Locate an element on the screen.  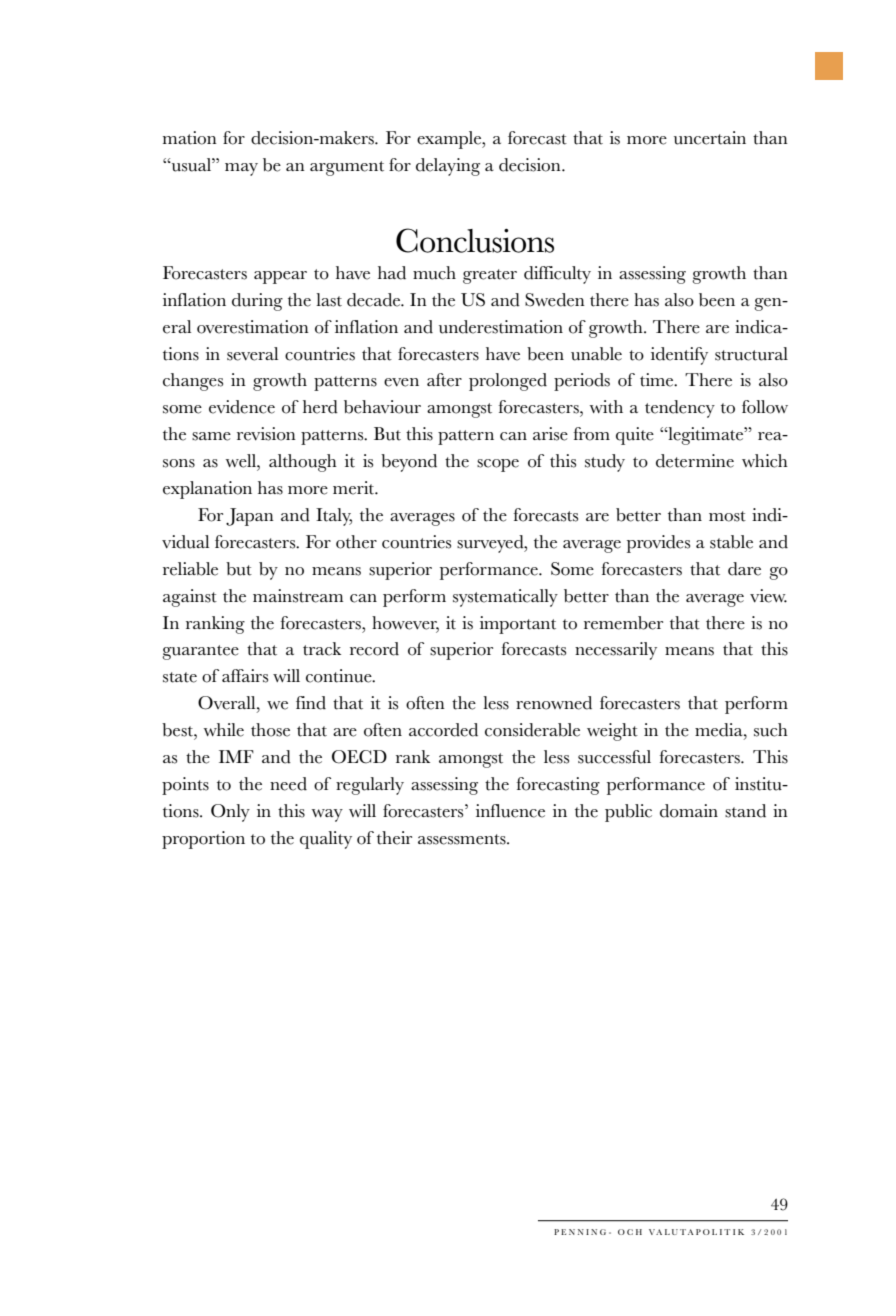
delaying is located at coordinates (448, 167).
